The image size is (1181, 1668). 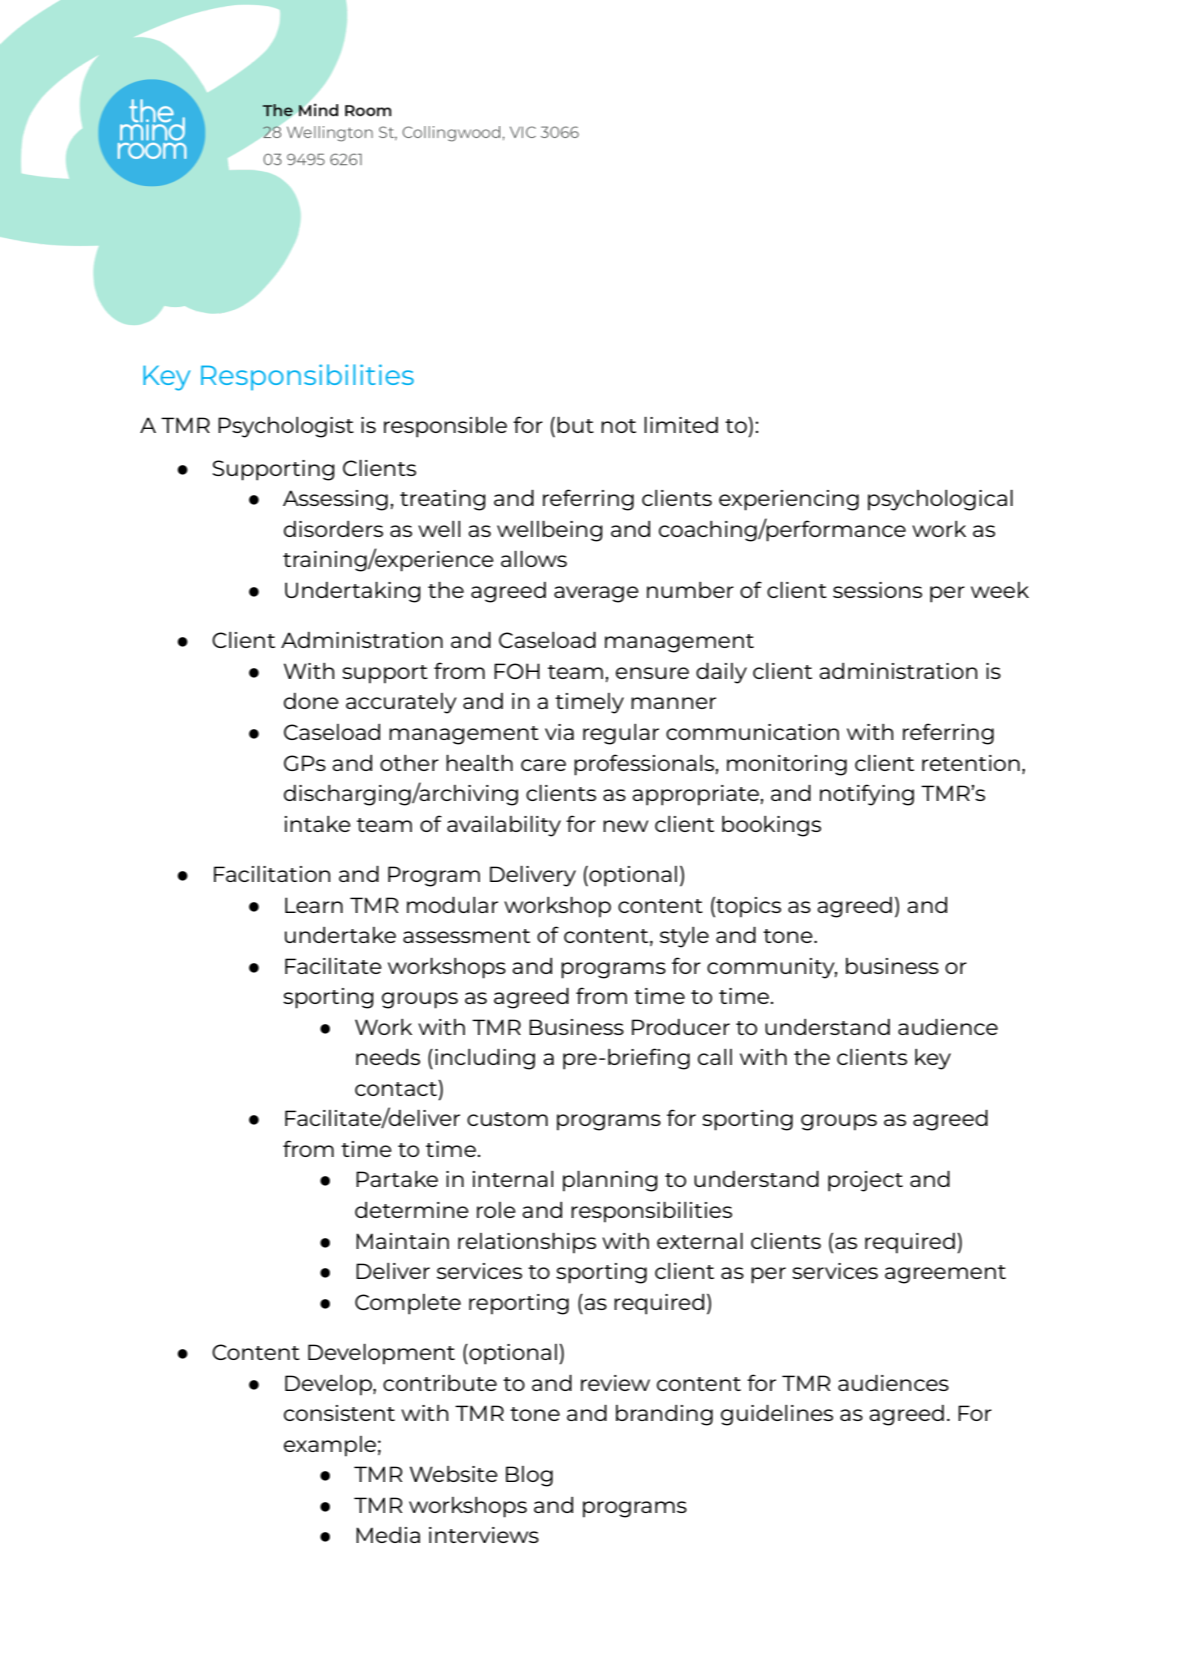 I want to click on guidelines, so click(x=777, y=1415).
